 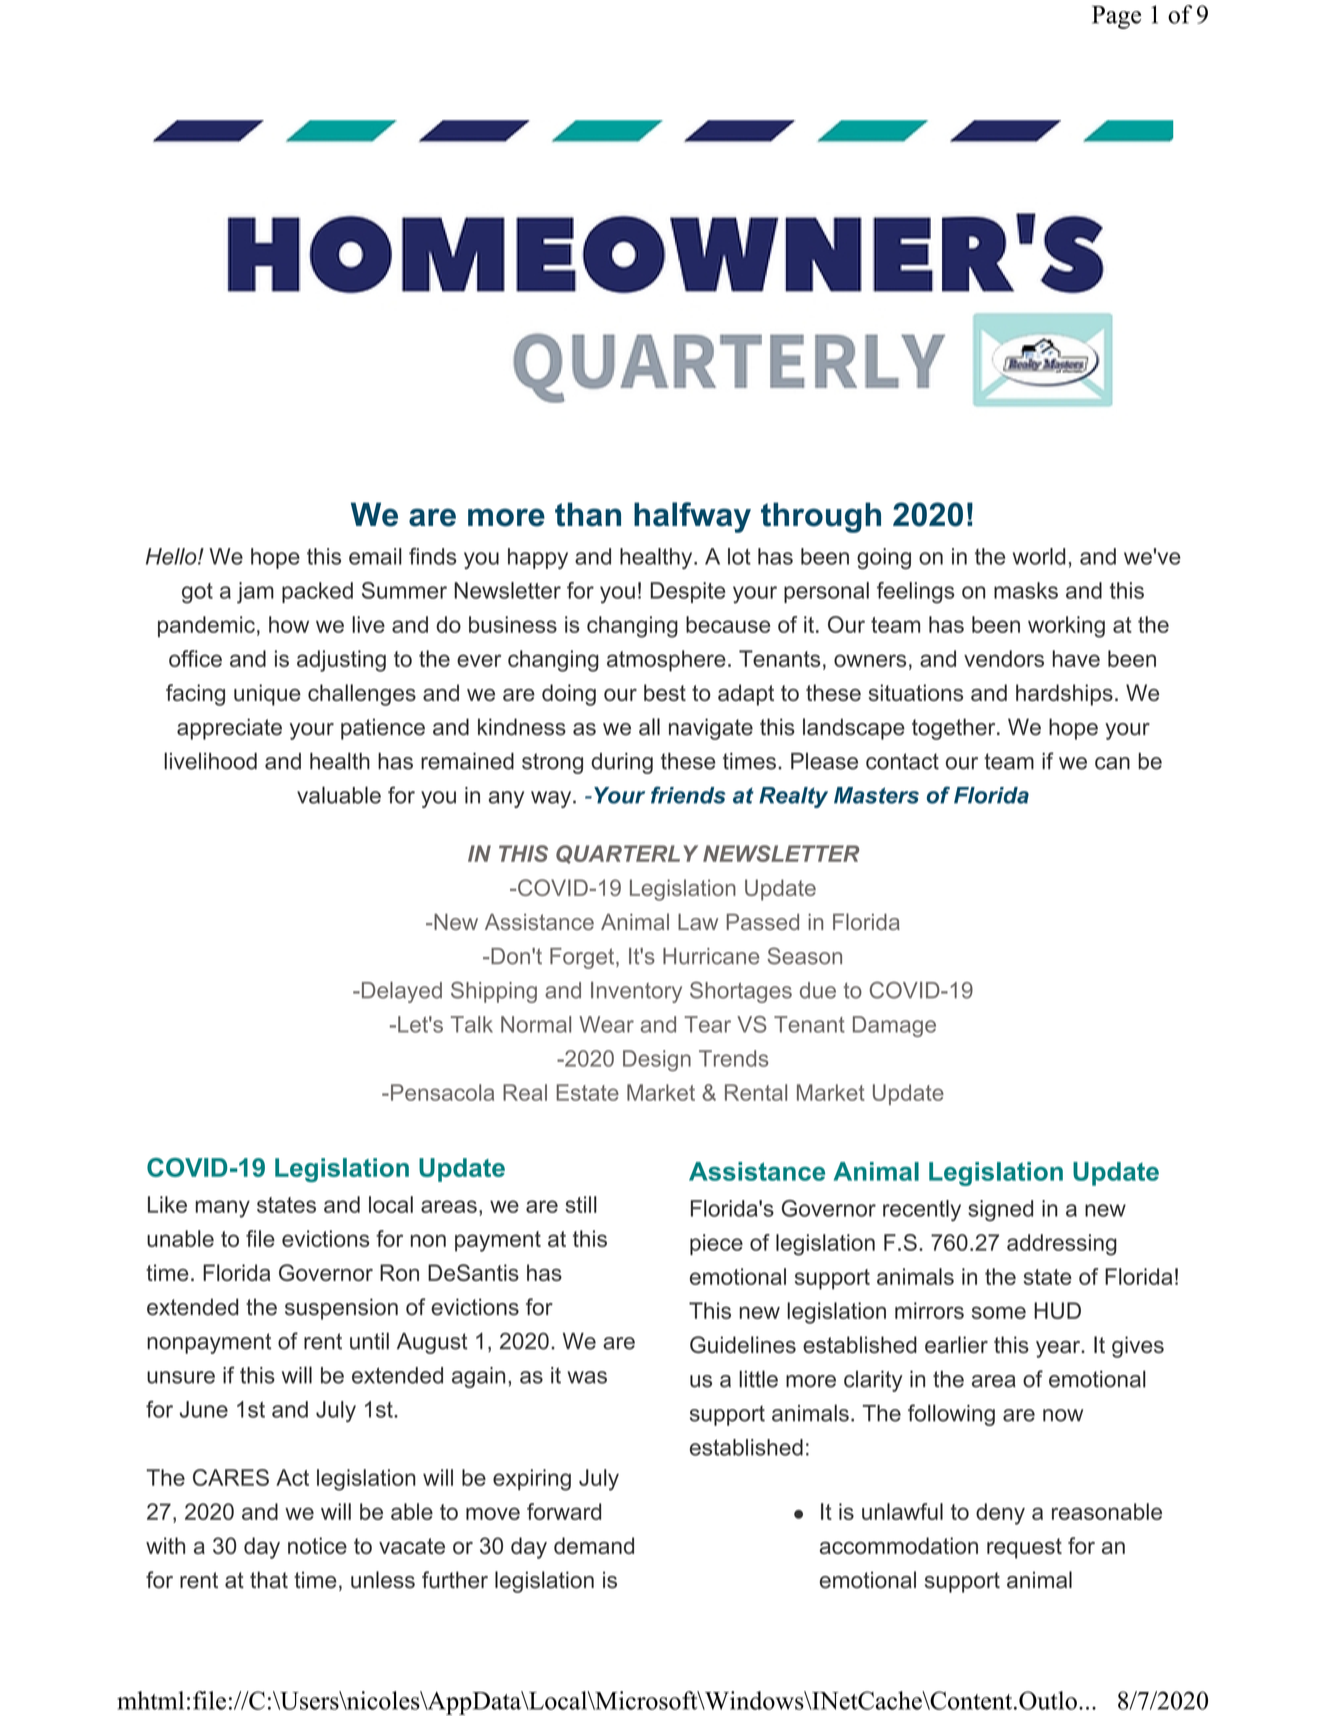 I want to click on jam, so click(x=255, y=593).
